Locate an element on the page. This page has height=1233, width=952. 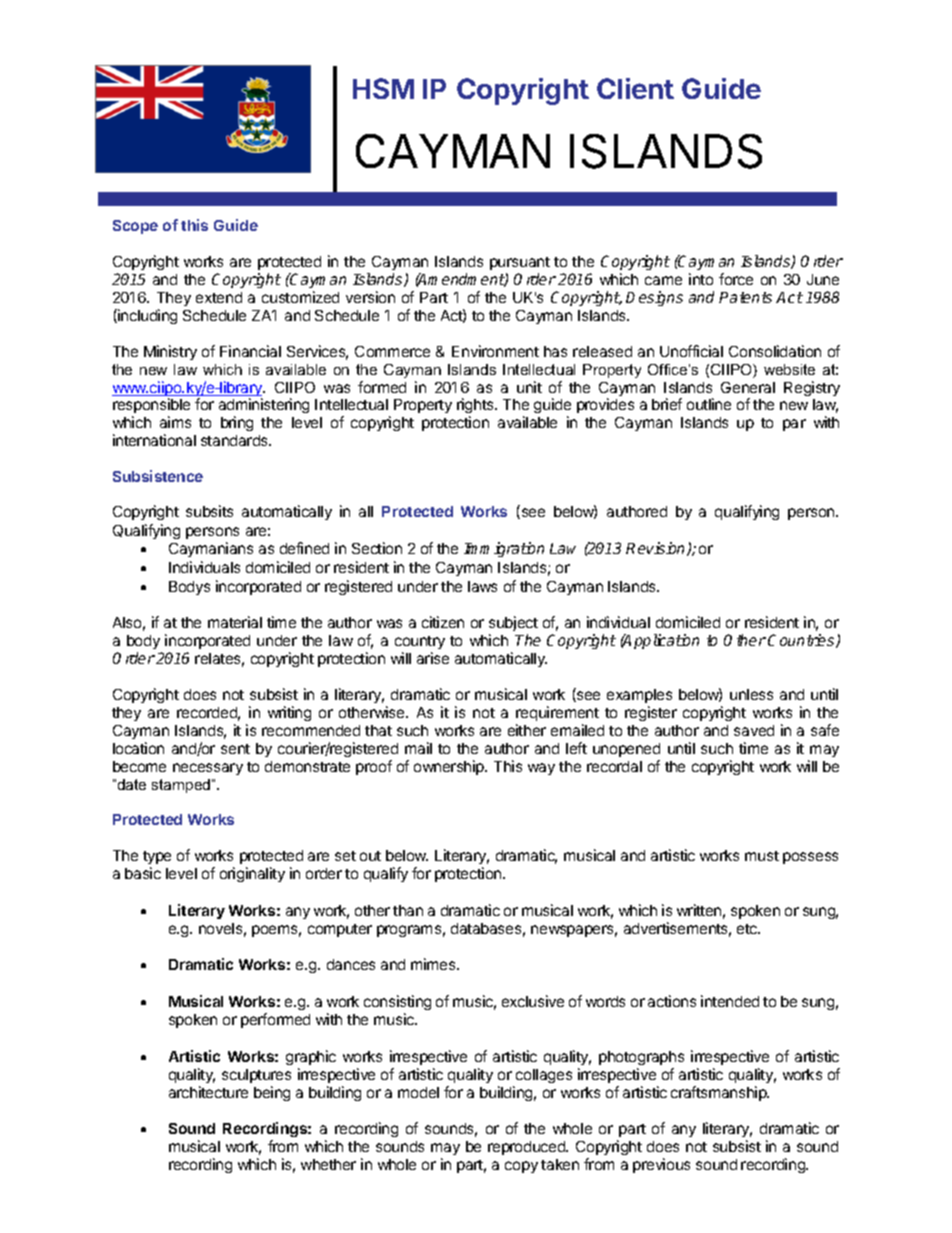
Client is located at coordinates (635, 88).
